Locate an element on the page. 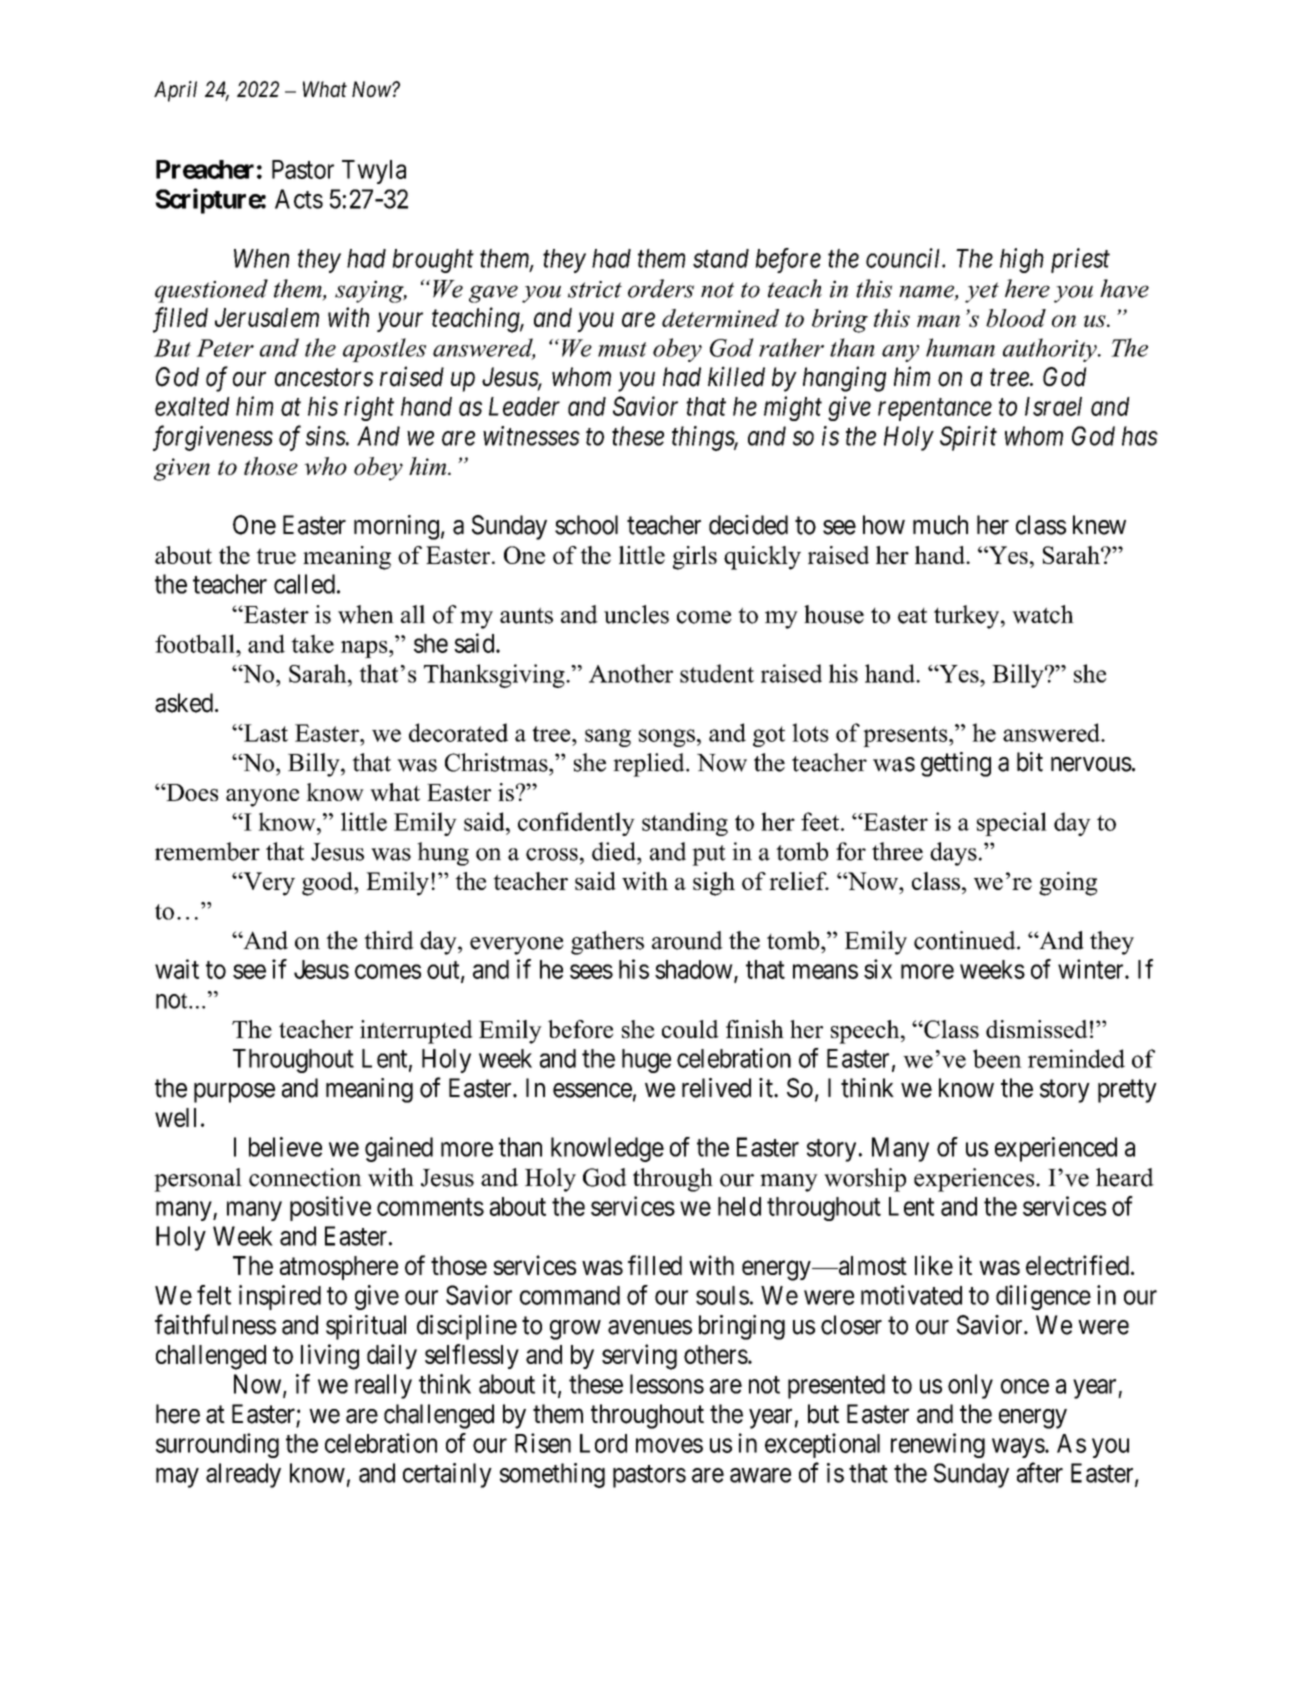 The image size is (1314, 1700). take is located at coordinates (312, 643).
